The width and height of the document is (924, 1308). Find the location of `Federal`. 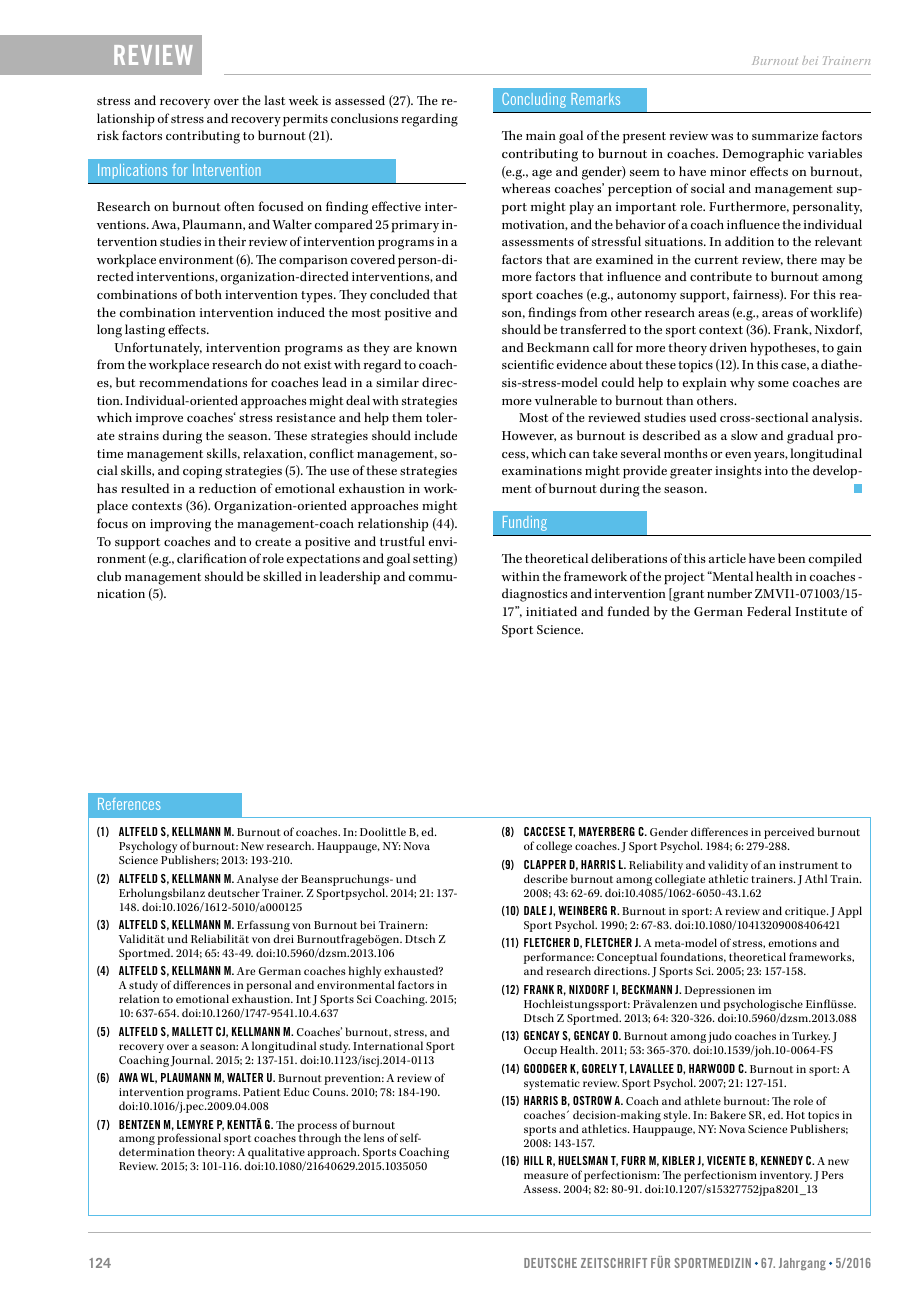

Federal is located at coordinates (769, 611).
